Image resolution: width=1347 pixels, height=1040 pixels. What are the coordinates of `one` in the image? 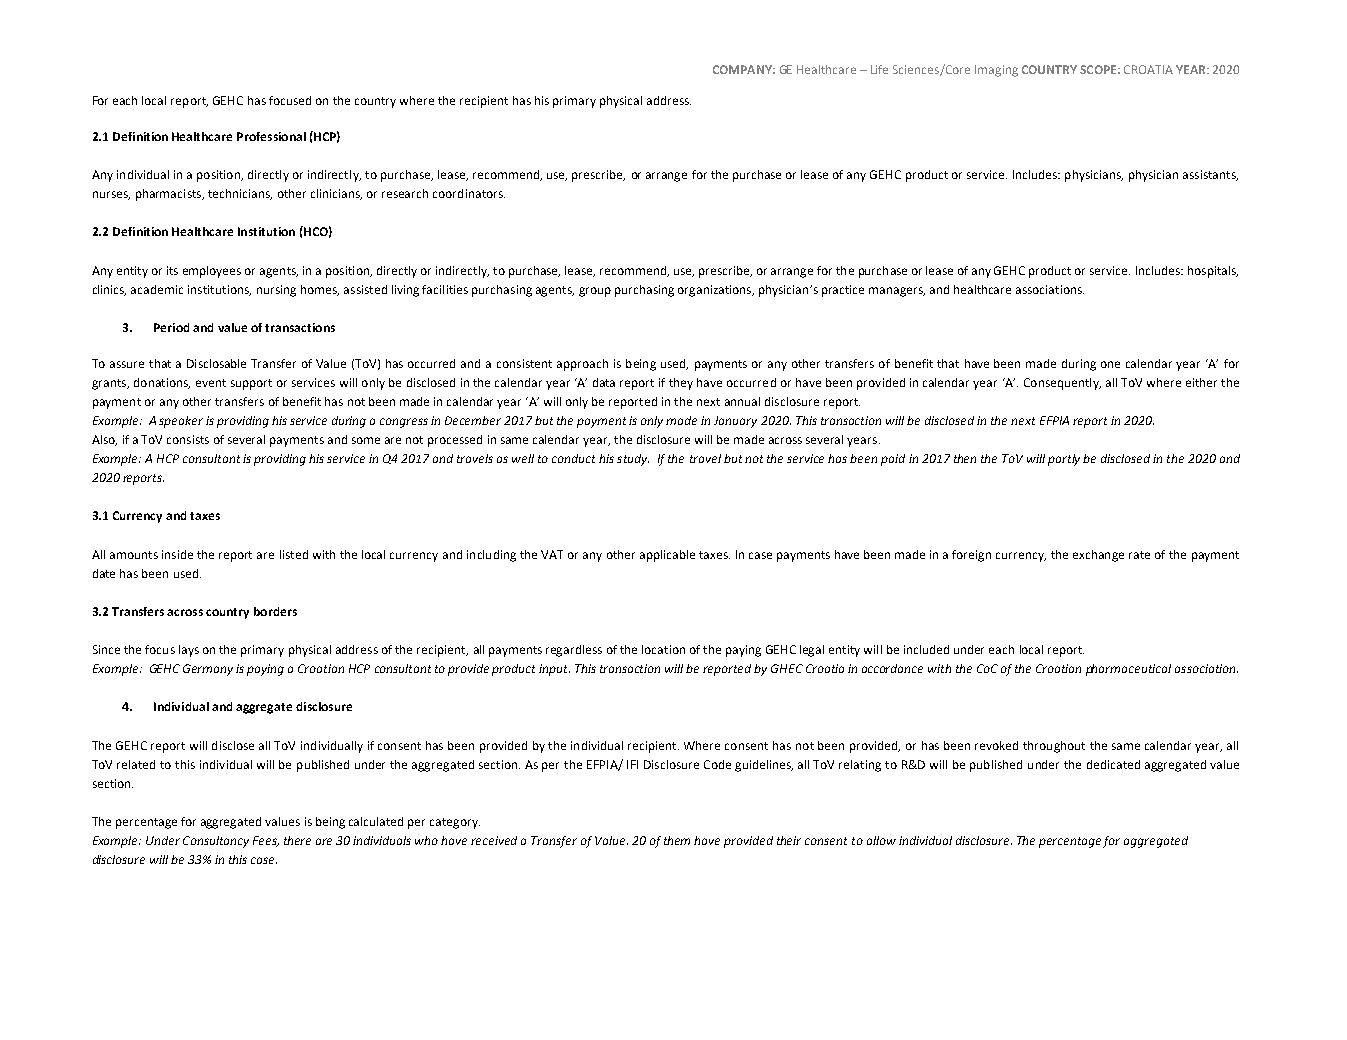 It's located at (1110, 364).
